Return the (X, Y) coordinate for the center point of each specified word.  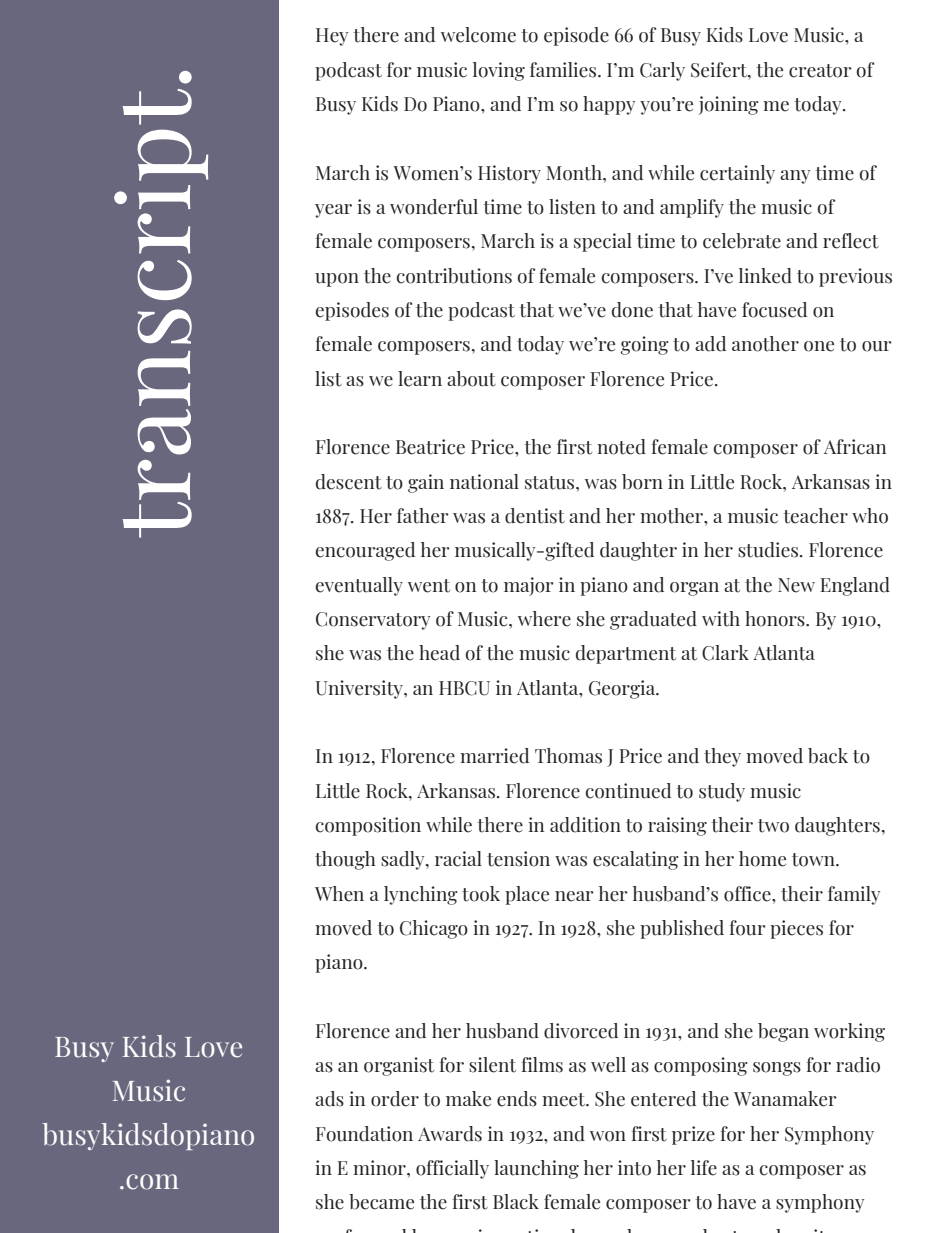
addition (585, 825)
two (773, 826)
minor (380, 1168)
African (855, 447)
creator (820, 71)
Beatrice (430, 447)
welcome (478, 35)
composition (368, 826)
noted (621, 447)
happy (609, 105)
